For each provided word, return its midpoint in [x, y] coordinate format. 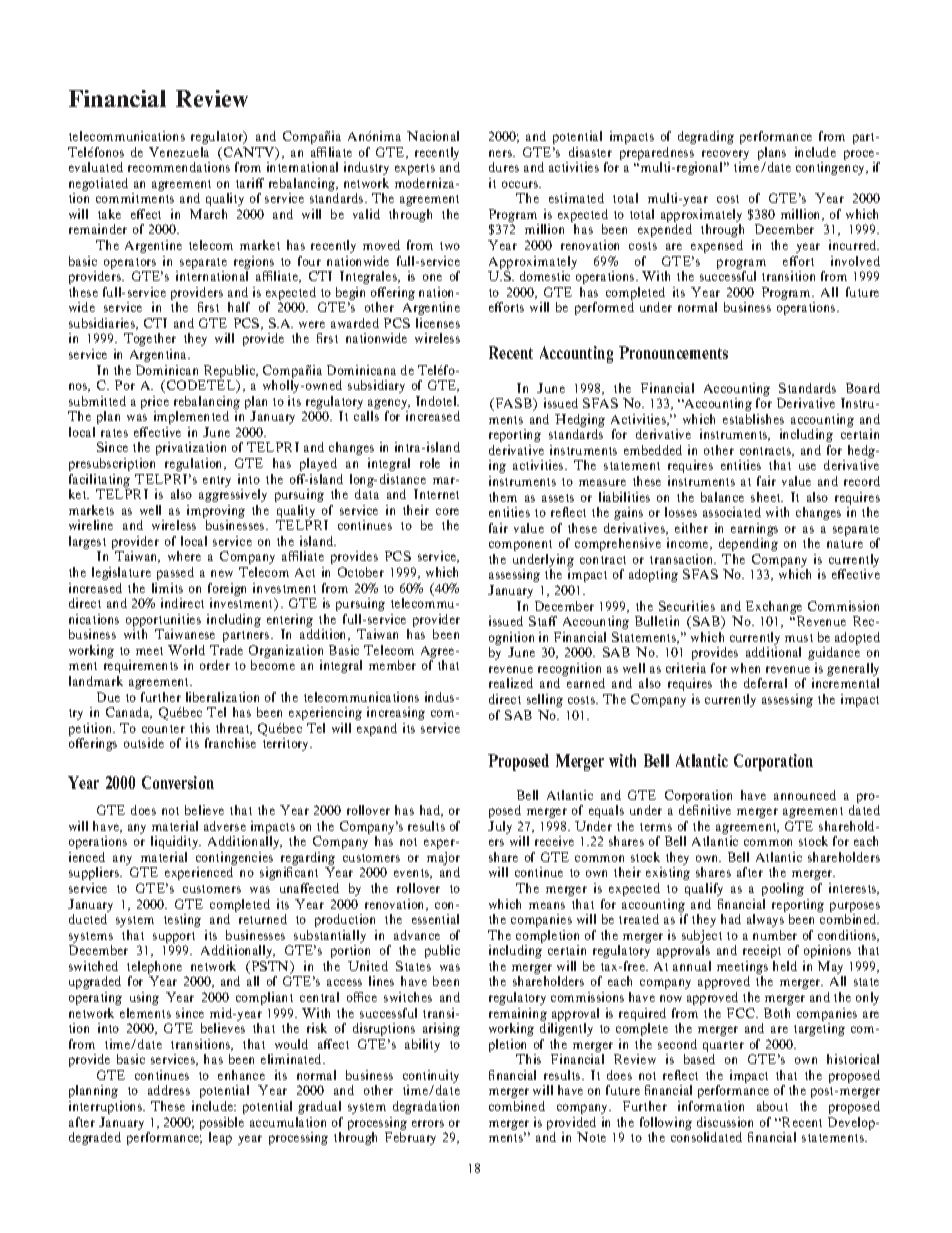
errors [428, 1123]
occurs [521, 184]
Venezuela [179, 152]
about [772, 1106]
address [169, 1090]
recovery [725, 156]
